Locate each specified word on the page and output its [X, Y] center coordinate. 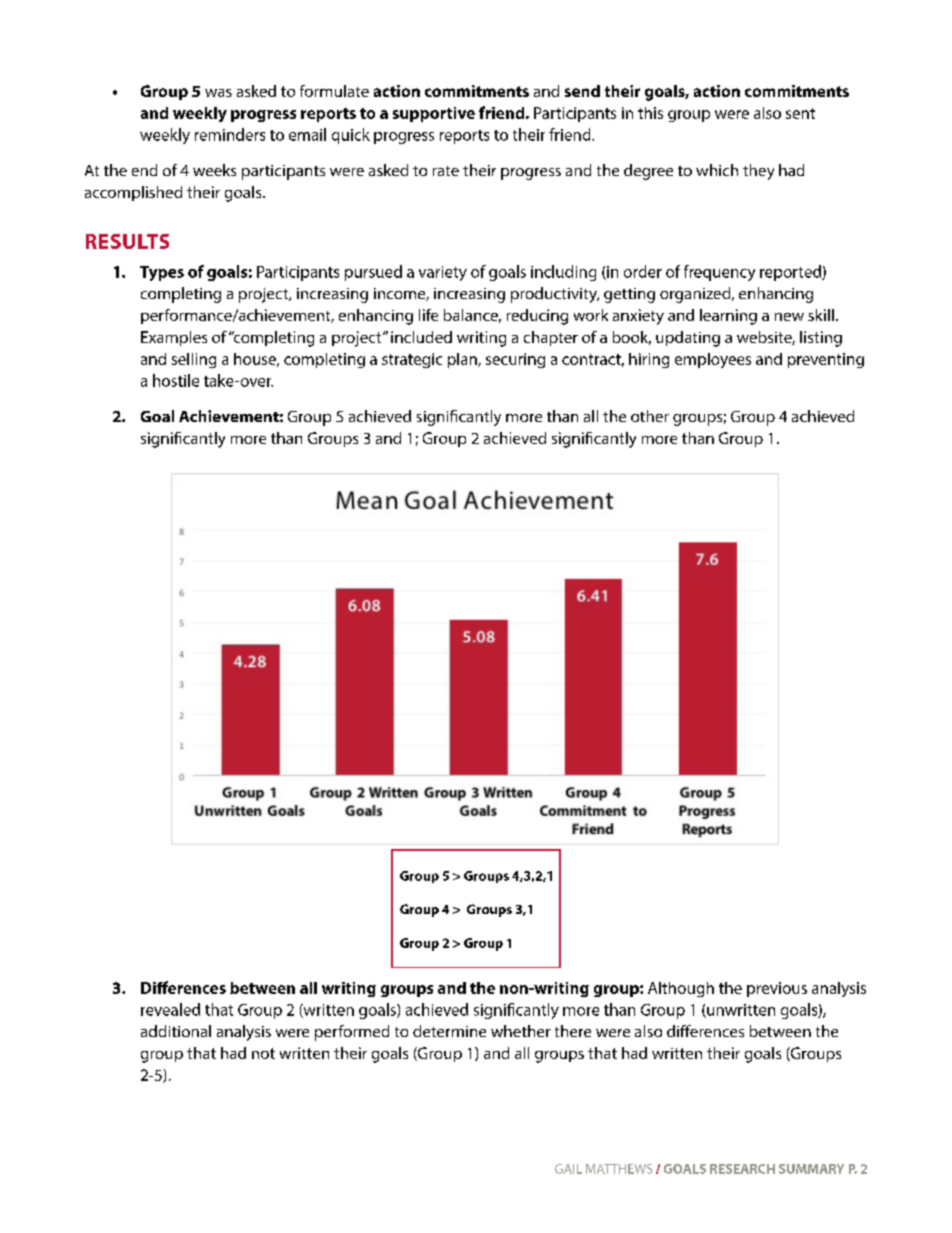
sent [800, 113]
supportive [434, 114]
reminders [230, 134]
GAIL [568, 1169]
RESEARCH [742, 1169]
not [263, 1053]
